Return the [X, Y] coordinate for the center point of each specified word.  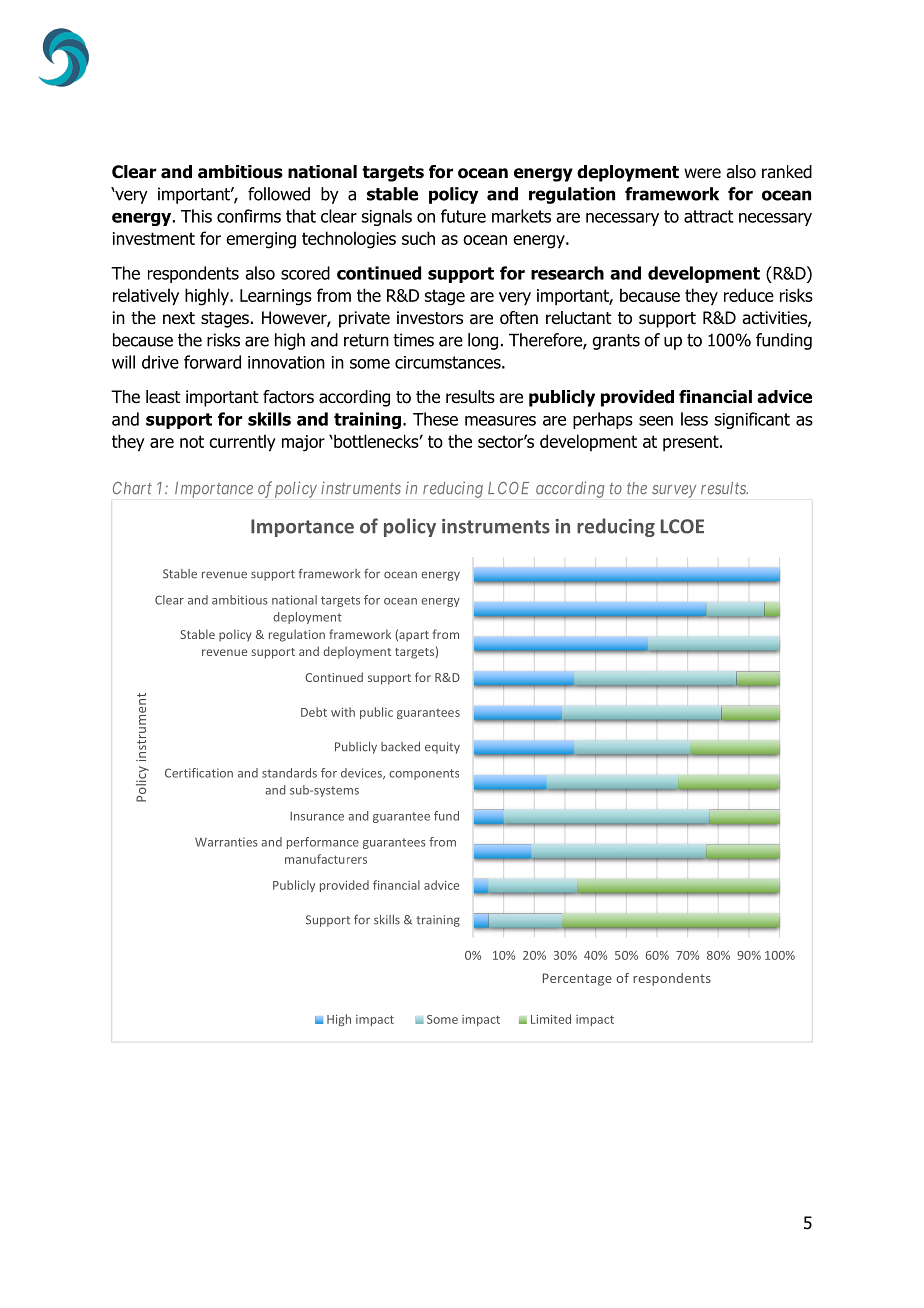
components [424, 774]
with [343, 712]
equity [442, 748]
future [463, 216]
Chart [132, 488]
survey [674, 491]
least [163, 397]
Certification [199, 773]
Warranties [226, 842]
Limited [551, 1019]
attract [709, 216]
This [196, 216]
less [694, 419]
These [435, 419]
